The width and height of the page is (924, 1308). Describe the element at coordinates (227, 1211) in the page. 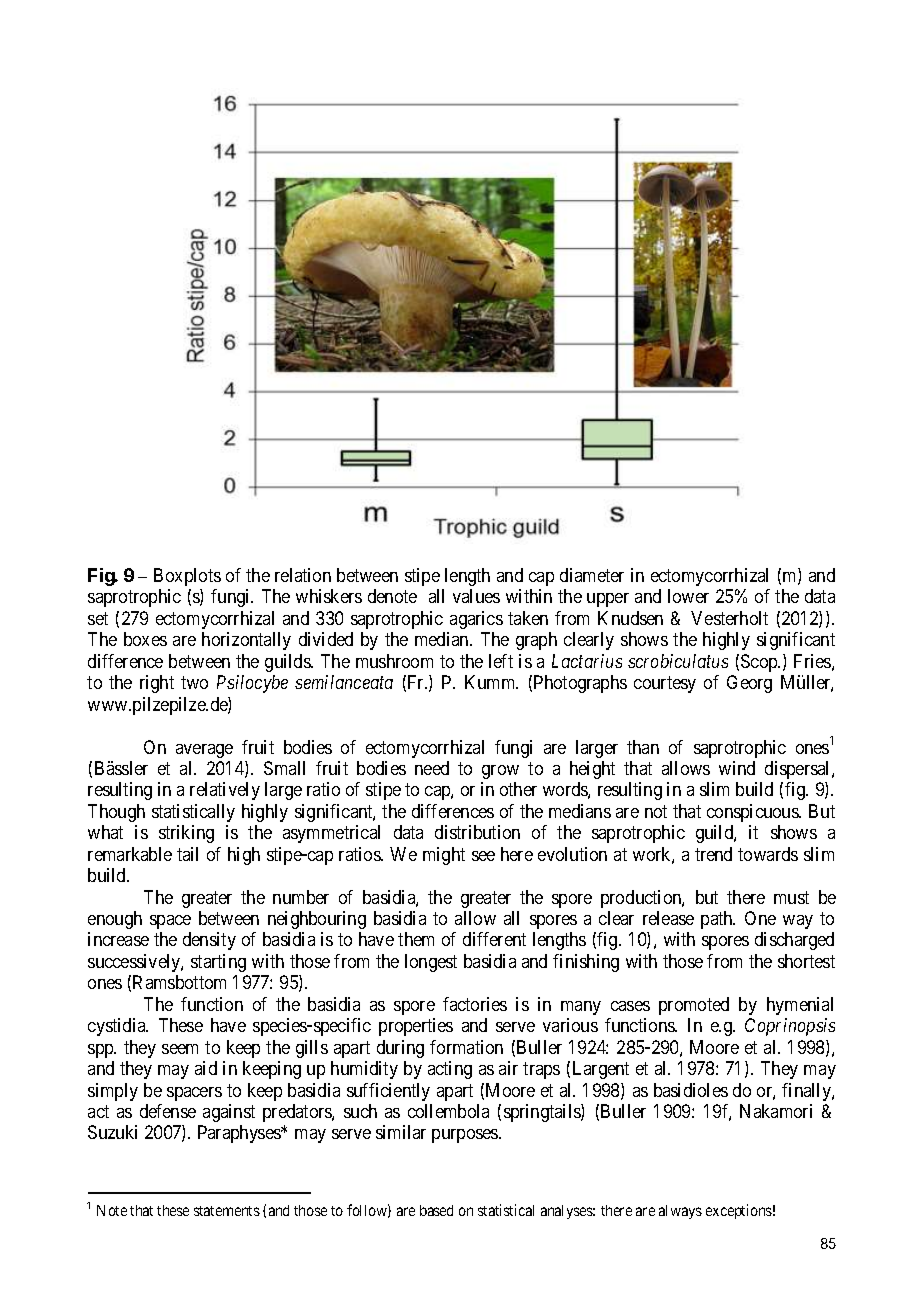

I see `statements` at that location.
